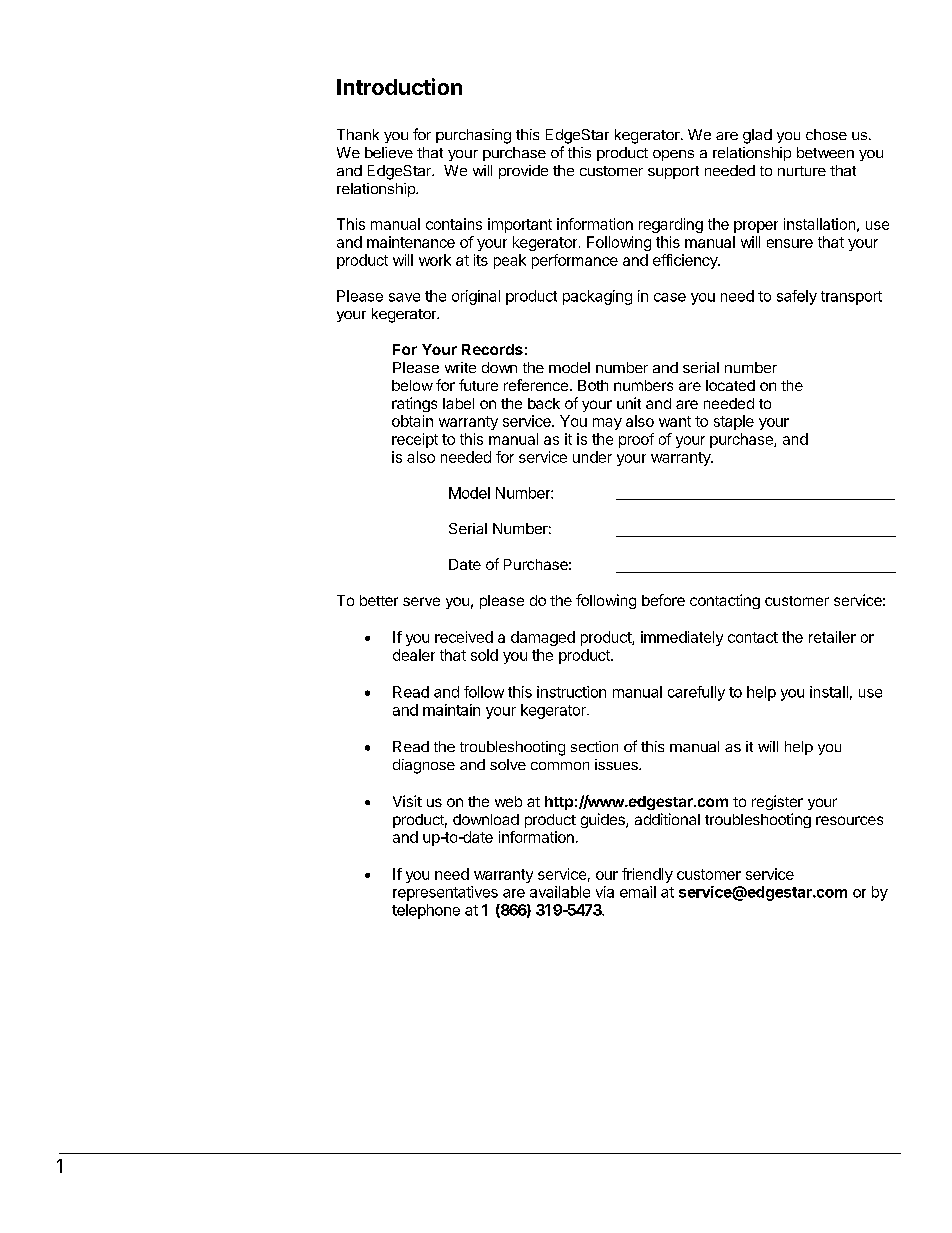  Describe the element at coordinates (592, 457) in the screenshot. I see `under` at that location.
